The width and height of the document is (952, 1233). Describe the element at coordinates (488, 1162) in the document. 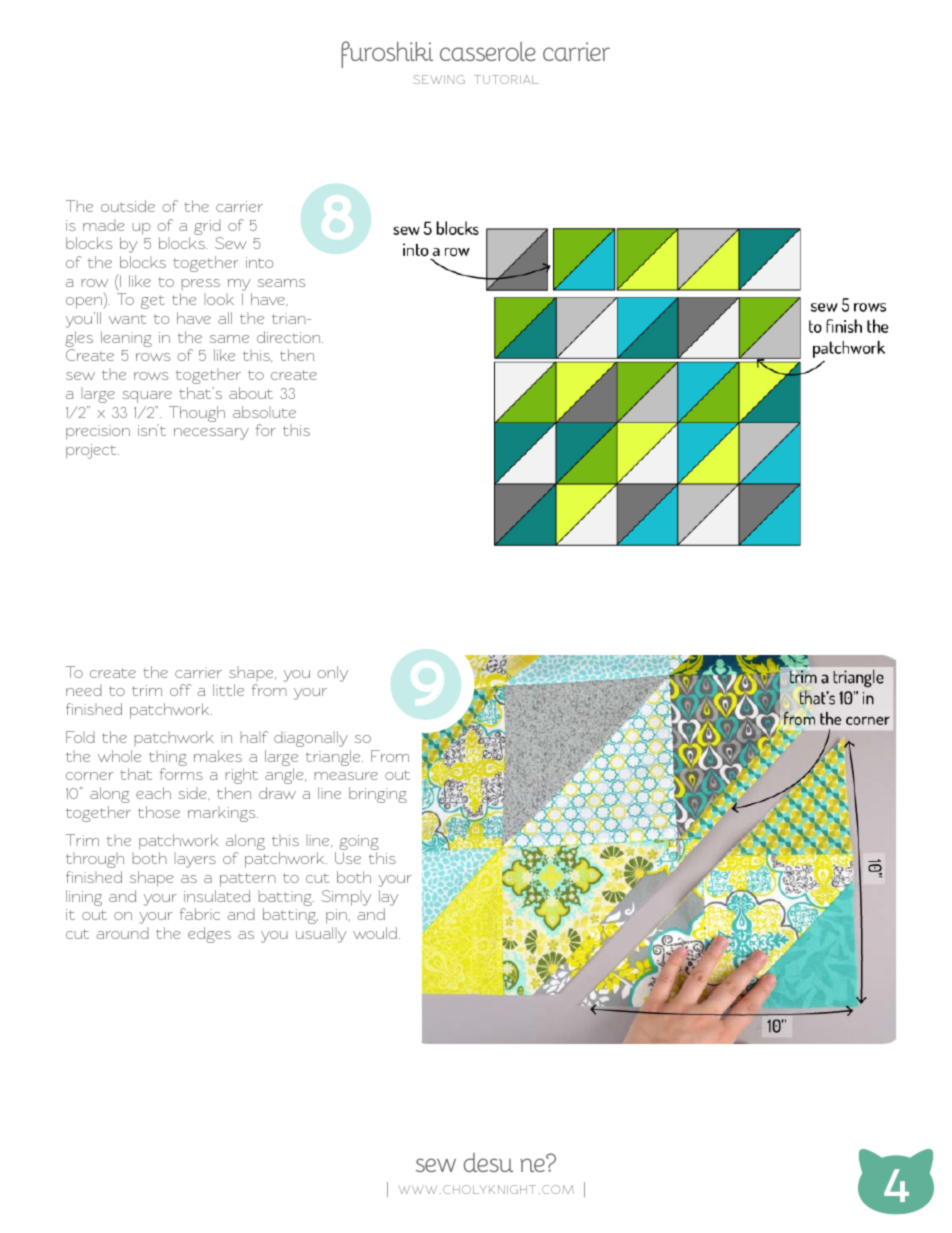

I see `desu` at that location.
